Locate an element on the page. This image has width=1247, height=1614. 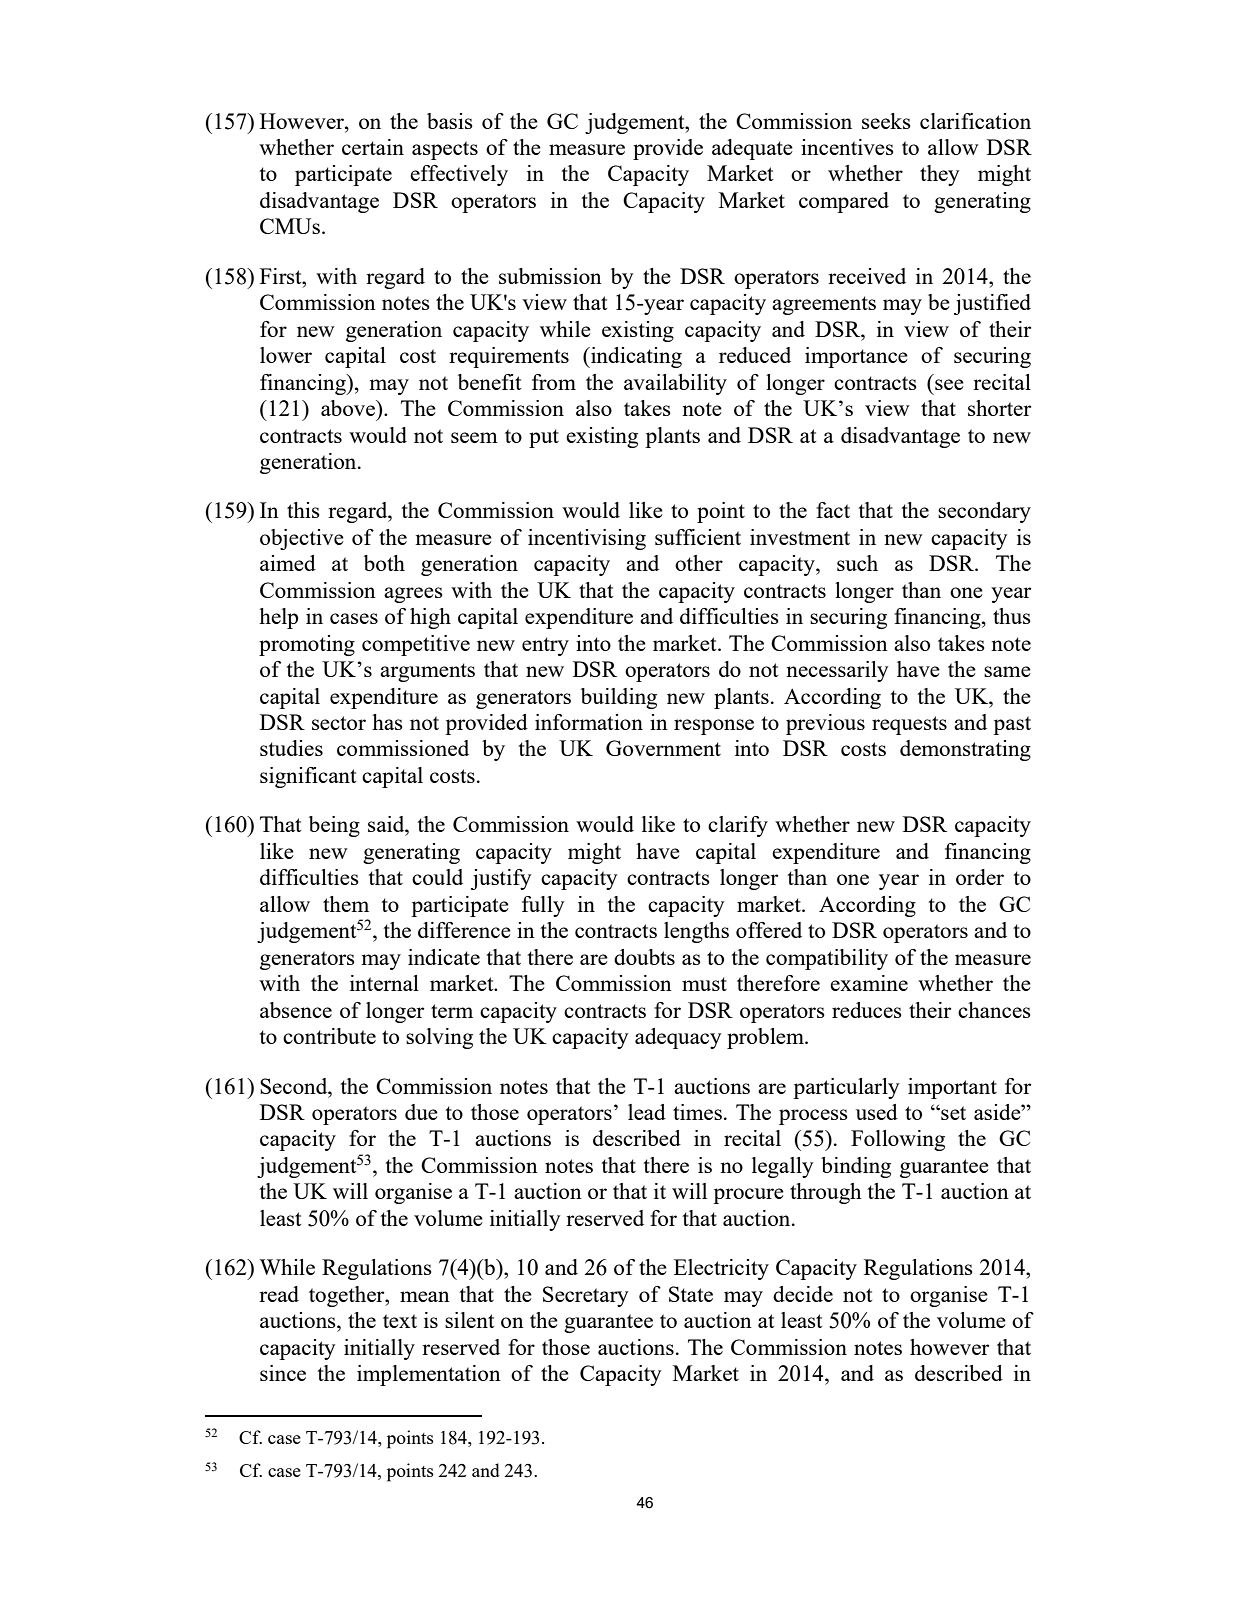
shorter is located at coordinates (999, 408).
